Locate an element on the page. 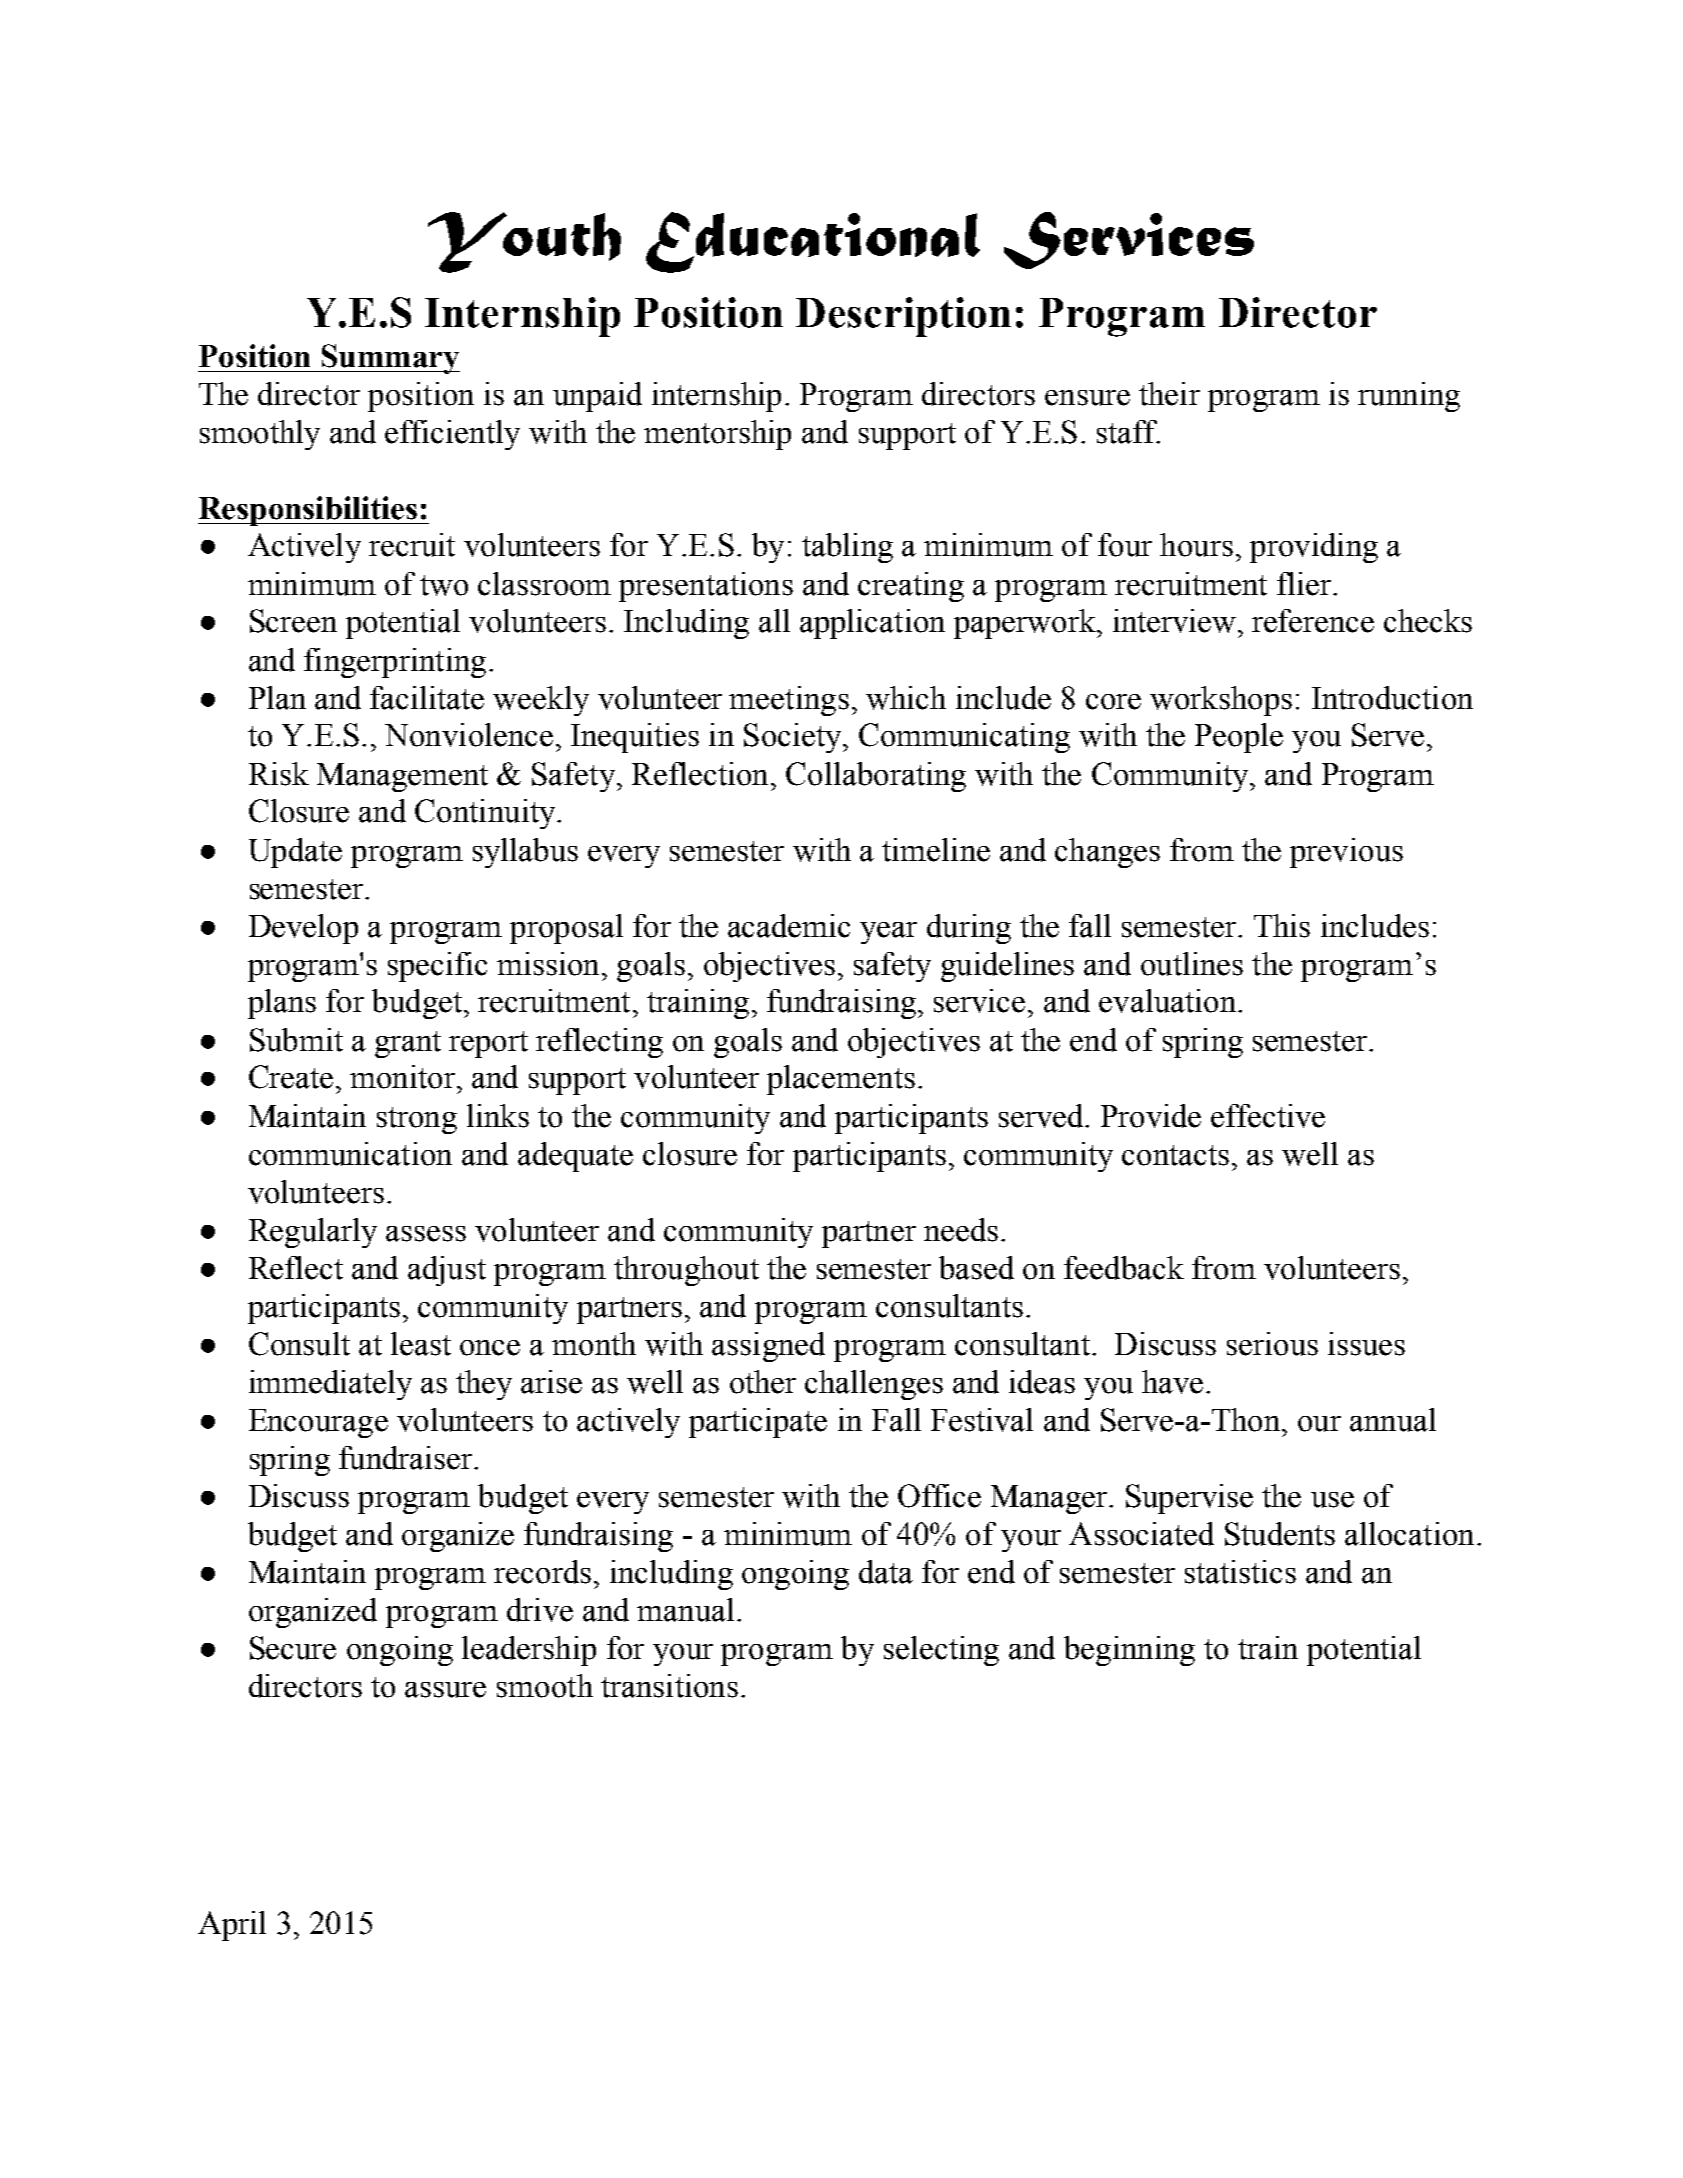 The height and width of the document is (2178, 1683). serious is located at coordinates (1272, 1344).
